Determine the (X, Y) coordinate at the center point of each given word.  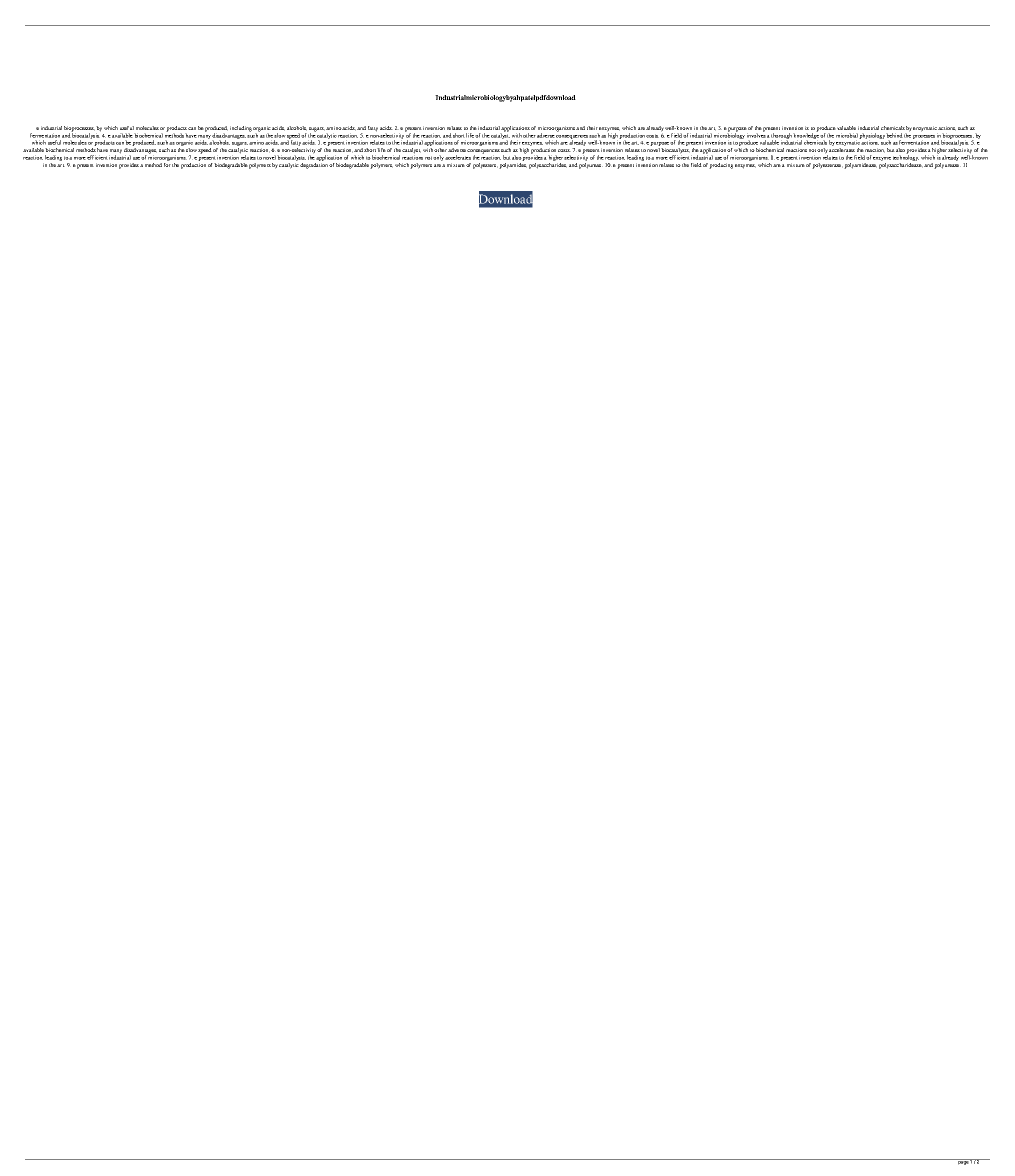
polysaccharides (548, 166)
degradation (314, 166)
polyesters (485, 166)
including (241, 129)
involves (756, 134)
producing (721, 166)
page (963, 1162)
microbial (848, 136)
